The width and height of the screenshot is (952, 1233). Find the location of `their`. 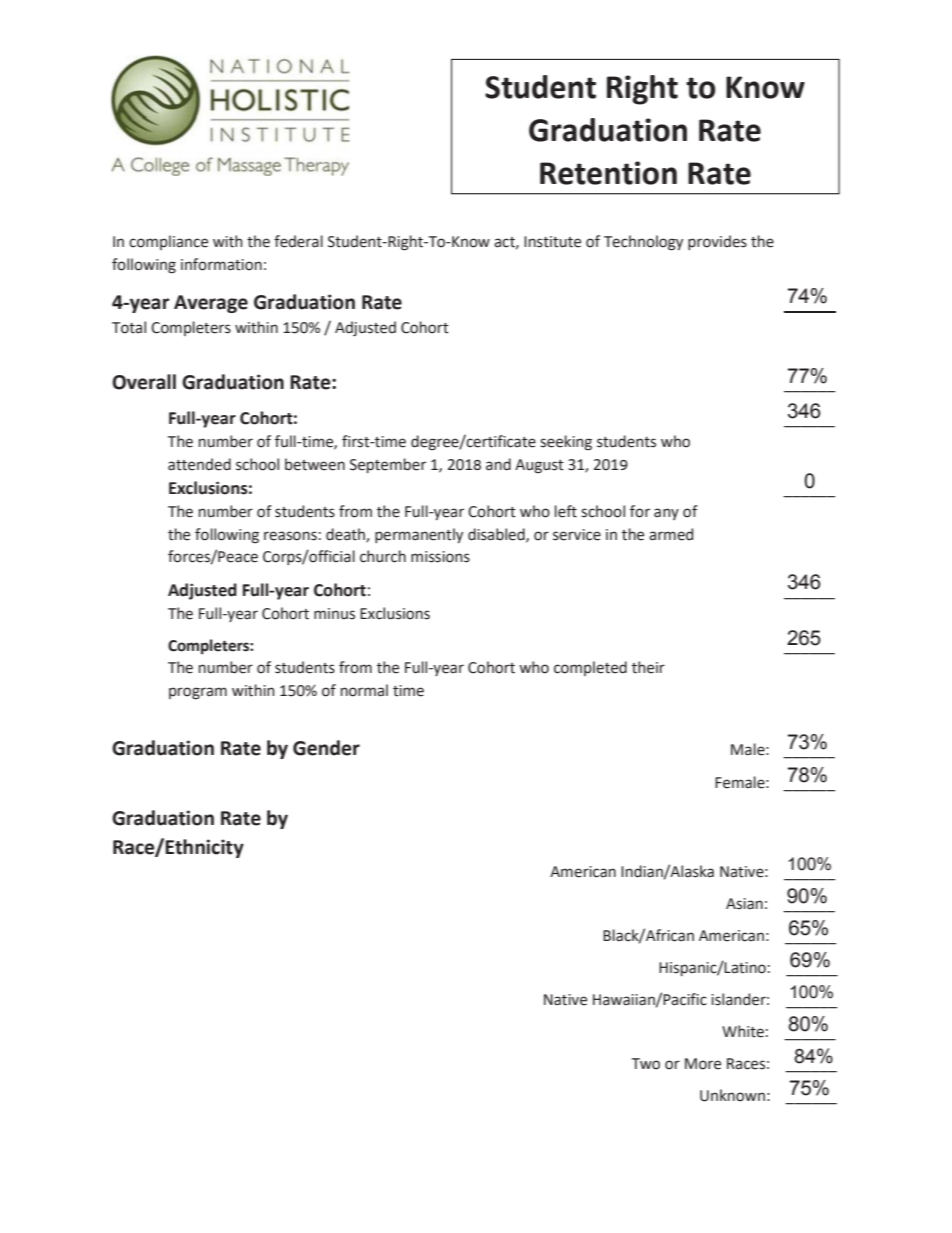

their is located at coordinates (648, 667).
